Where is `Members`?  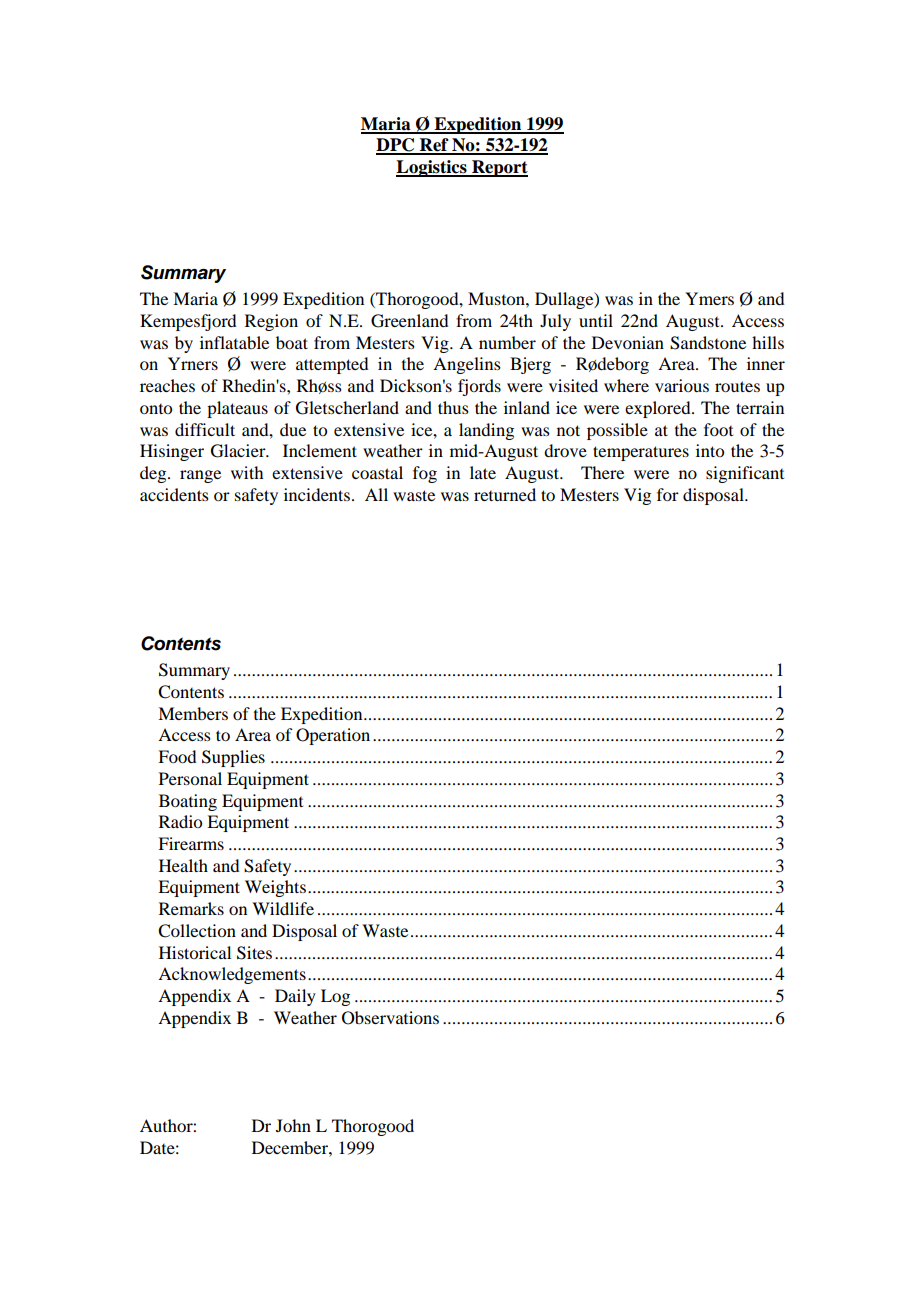 Members is located at coordinates (193, 713).
